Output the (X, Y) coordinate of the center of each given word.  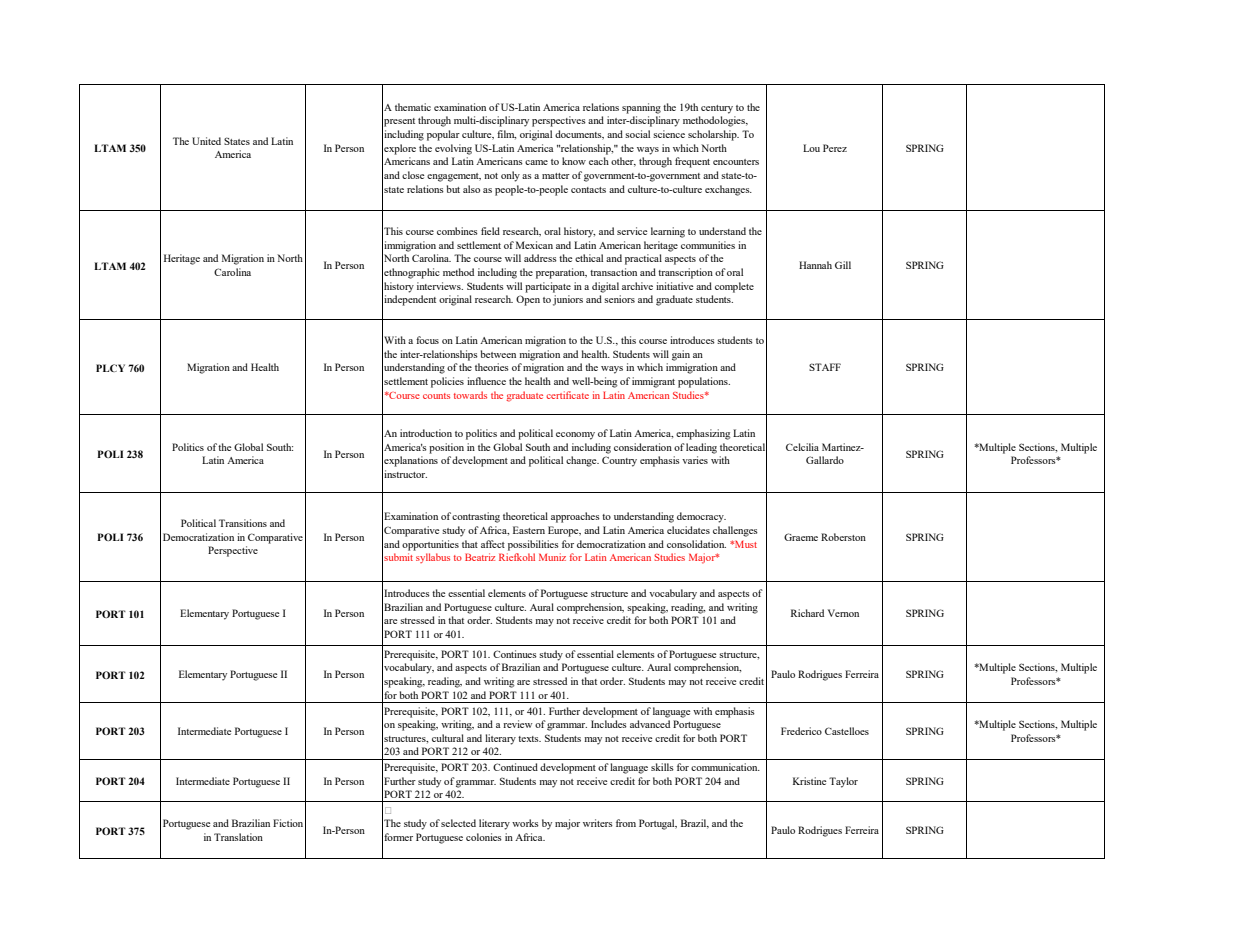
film (506, 135)
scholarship (713, 135)
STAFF (825, 367)
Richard (807, 613)
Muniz (552, 557)
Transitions (243, 523)
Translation (238, 837)
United (206, 141)
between (498, 354)
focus (427, 340)
